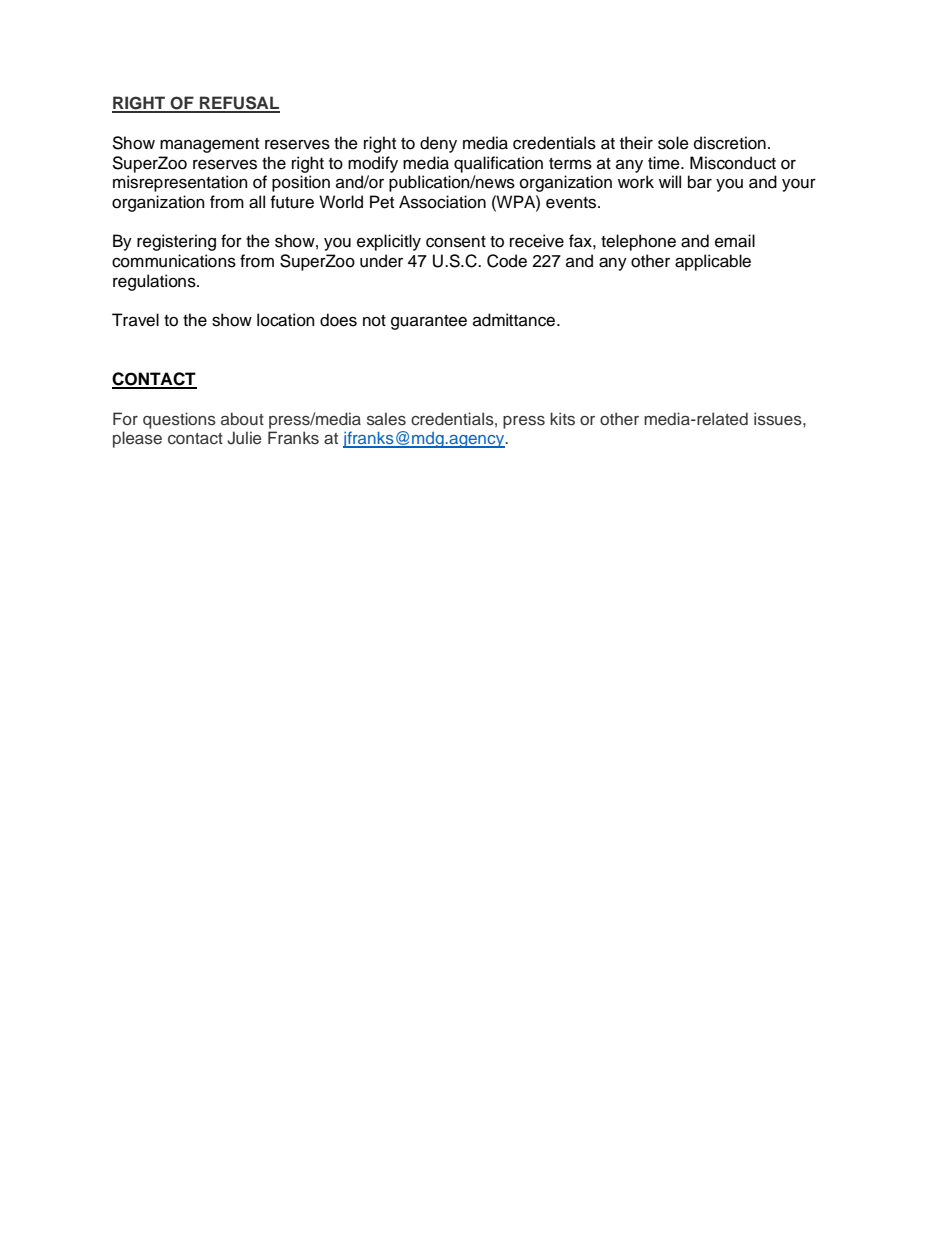 The image size is (952, 1233). Describe the element at coordinates (244, 438) in the document. I see `Julie` at that location.
